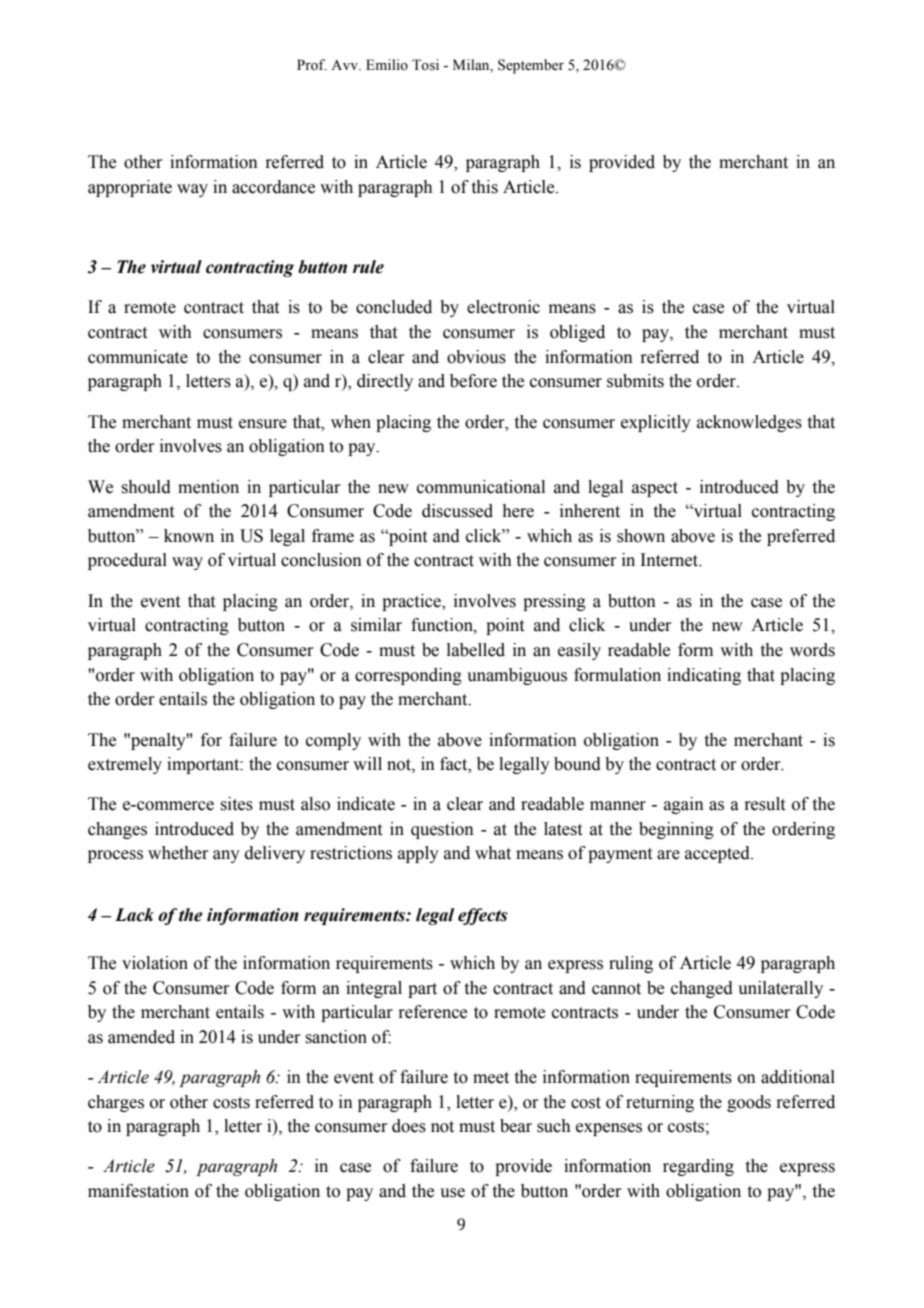 The width and height of the screenshot is (924, 1308). What do you see at coordinates (312, 65) in the screenshot?
I see `Prof` at bounding box center [312, 65].
